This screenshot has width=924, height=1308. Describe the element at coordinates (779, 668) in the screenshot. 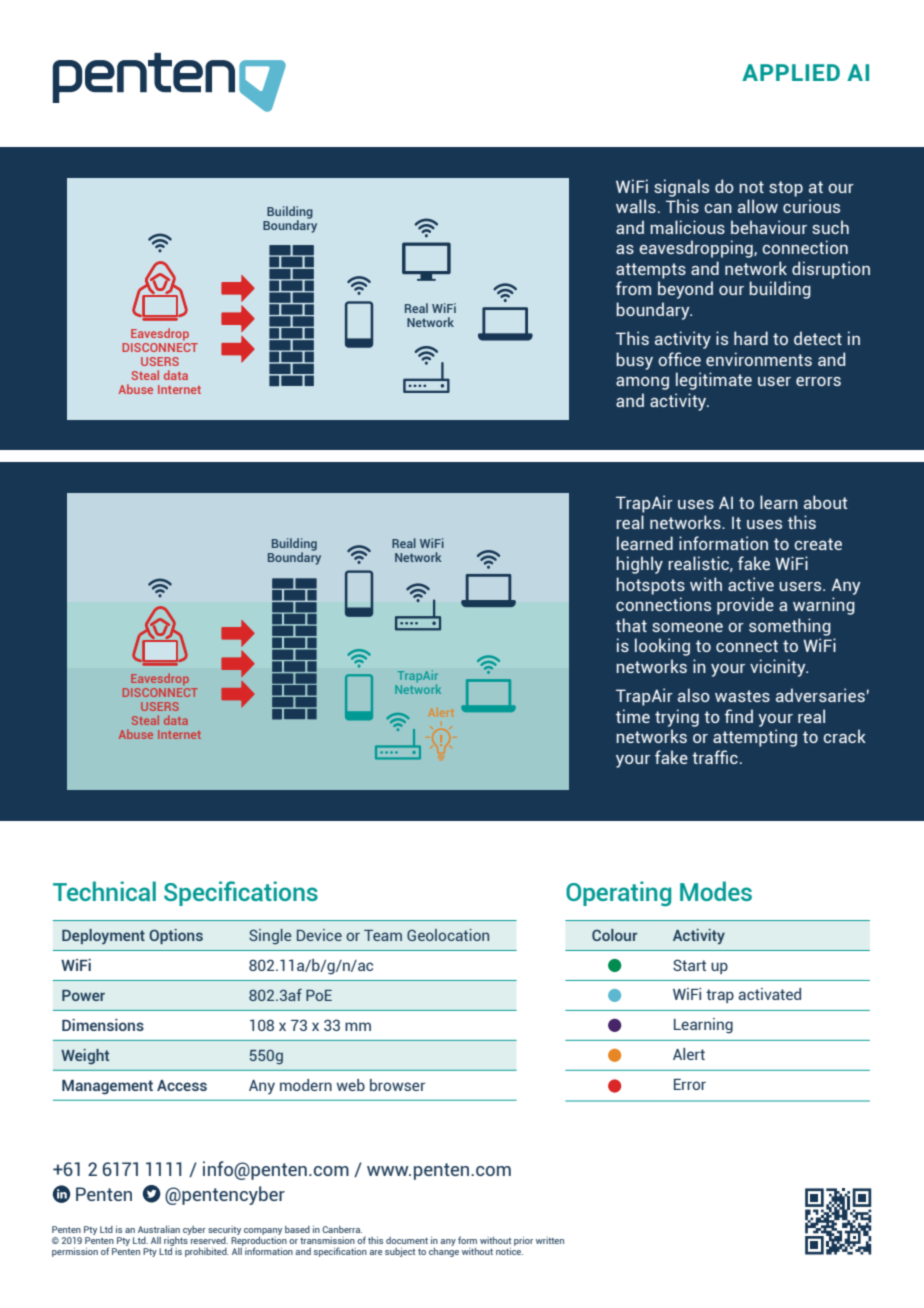

I see `vicinity` at that location.
